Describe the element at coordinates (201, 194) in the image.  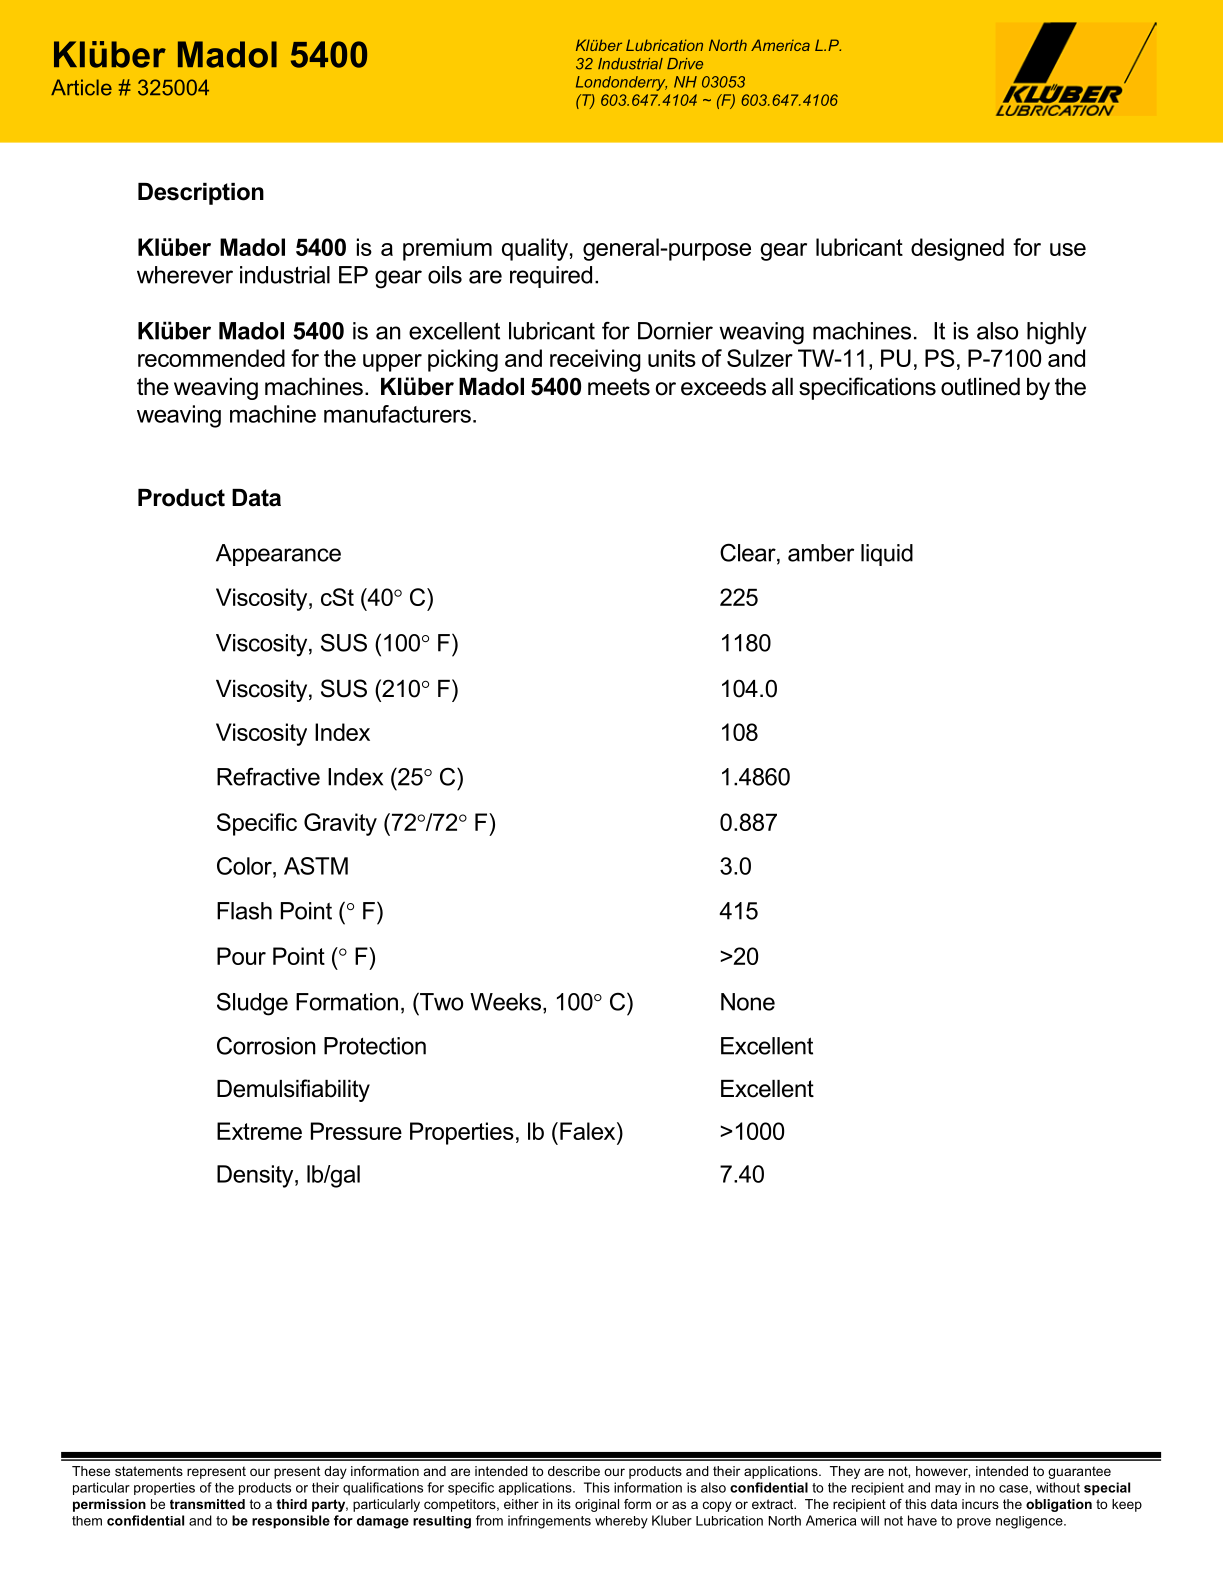
I see `Description` at that location.
